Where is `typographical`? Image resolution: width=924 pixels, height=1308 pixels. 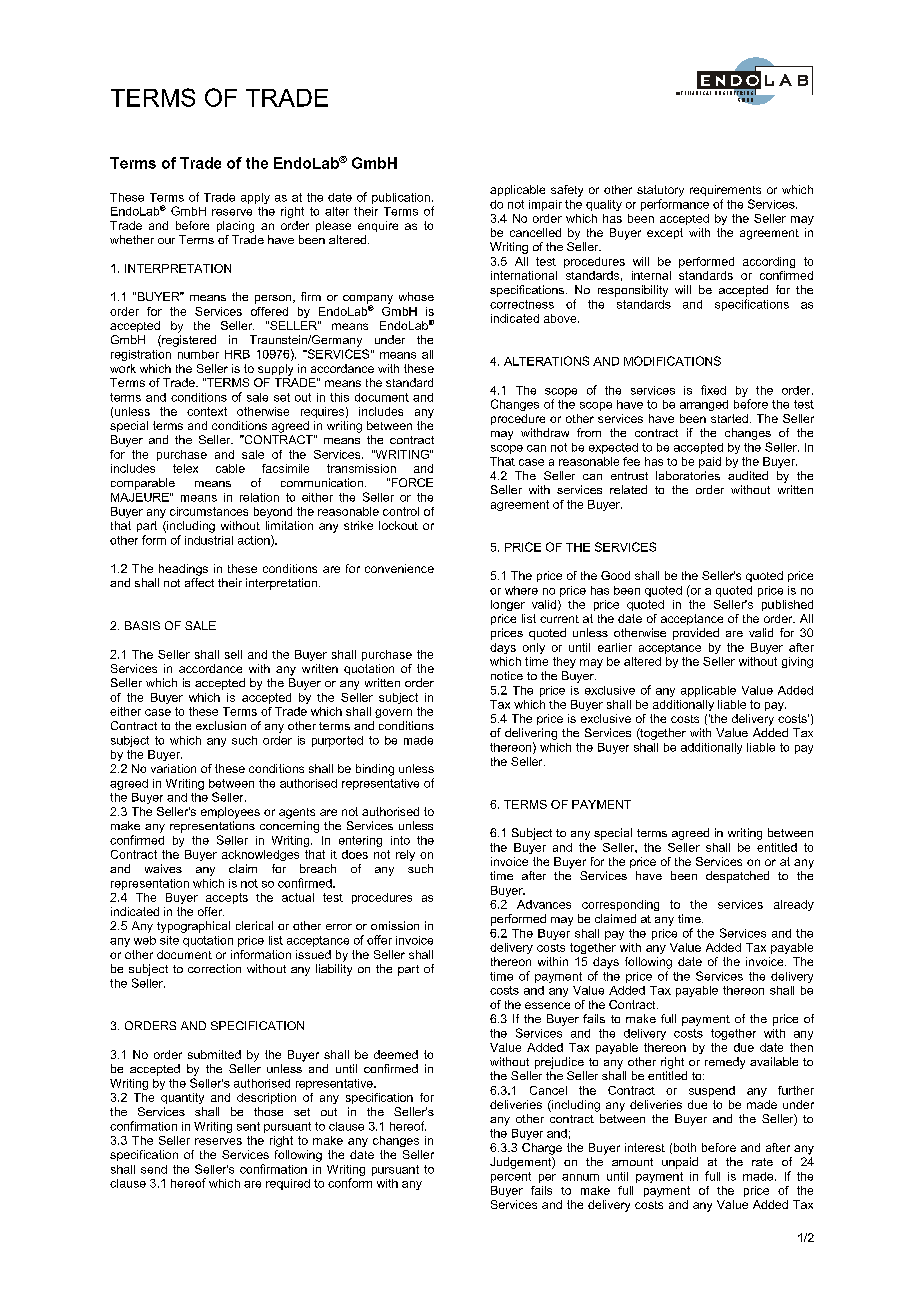 typographical is located at coordinates (193, 927).
